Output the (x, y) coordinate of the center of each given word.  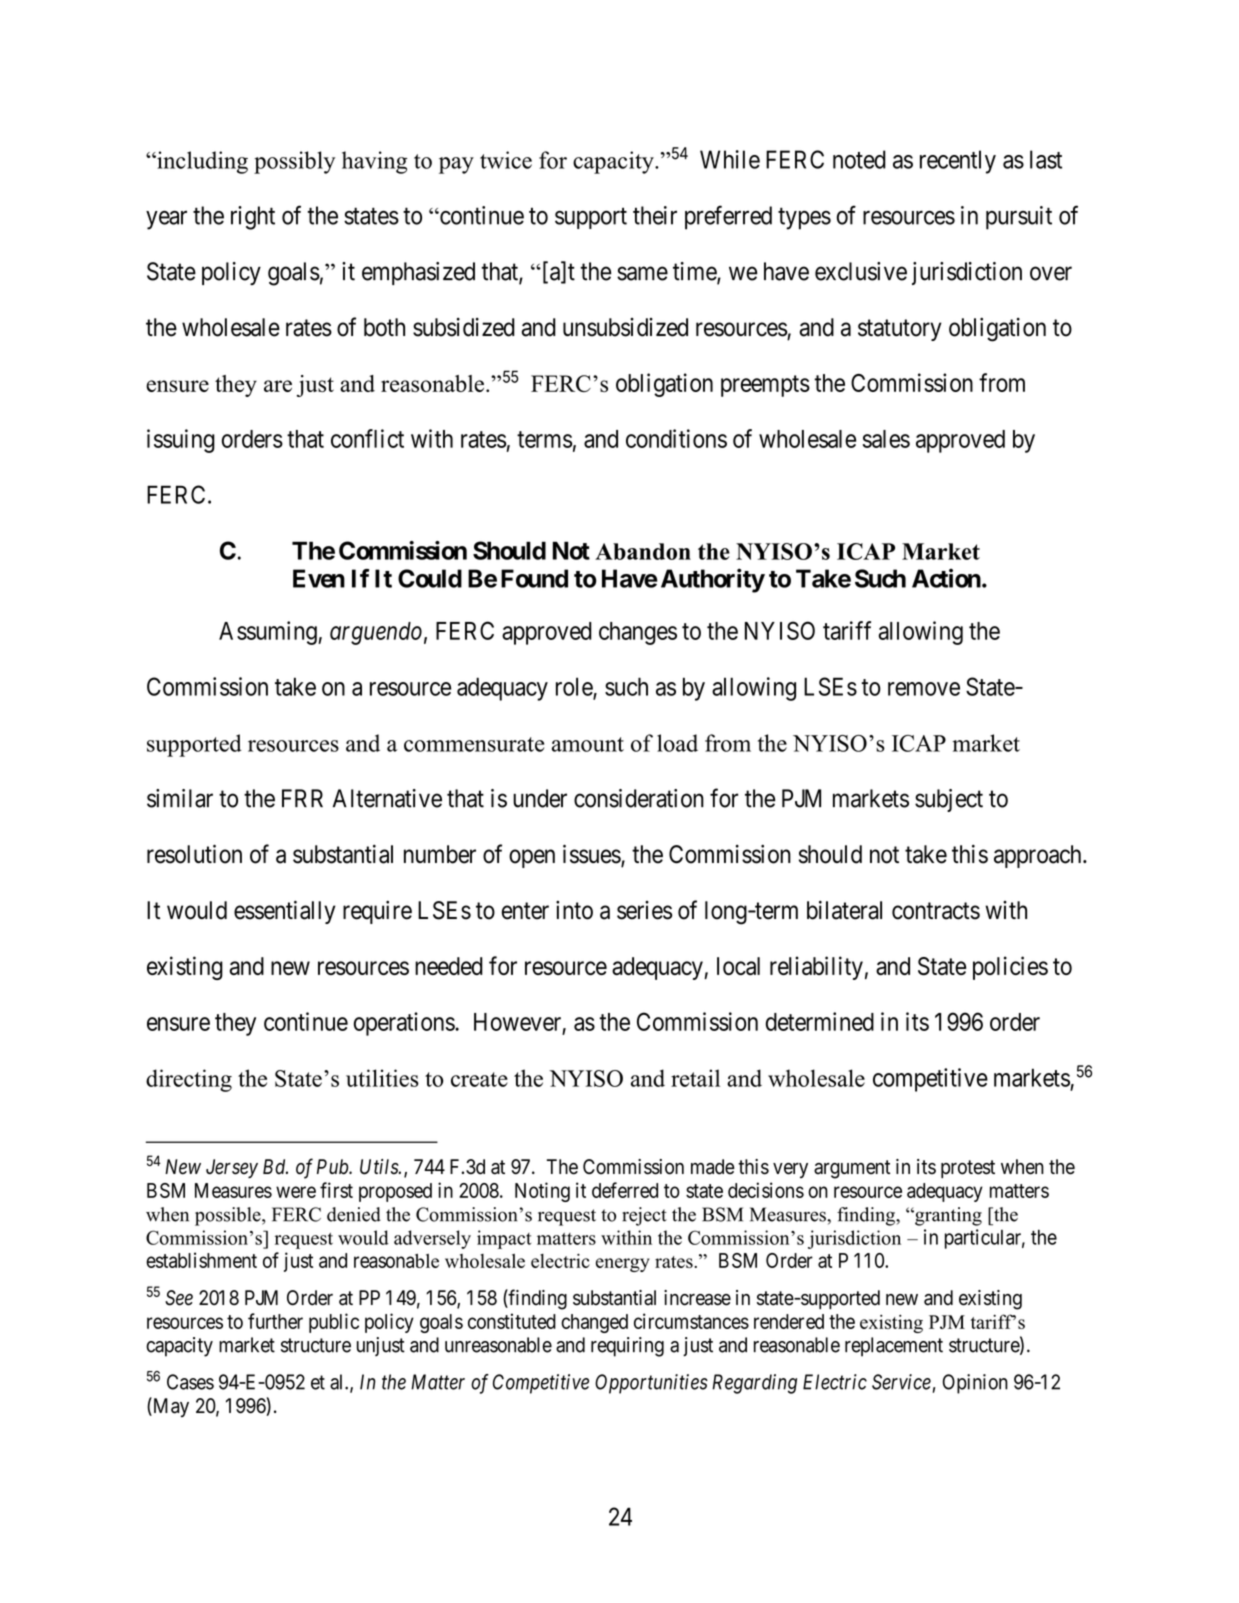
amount (588, 744)
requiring (627, 1347)
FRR (302, 798)
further (275, 1321)
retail (695, 1078)
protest (968, 1169)
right (253, 218)
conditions (676, 438)
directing (189, 1080)
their (655, 215)
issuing (181, 441)
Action (946, 578)
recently (958, 162)
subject (949, 800)
